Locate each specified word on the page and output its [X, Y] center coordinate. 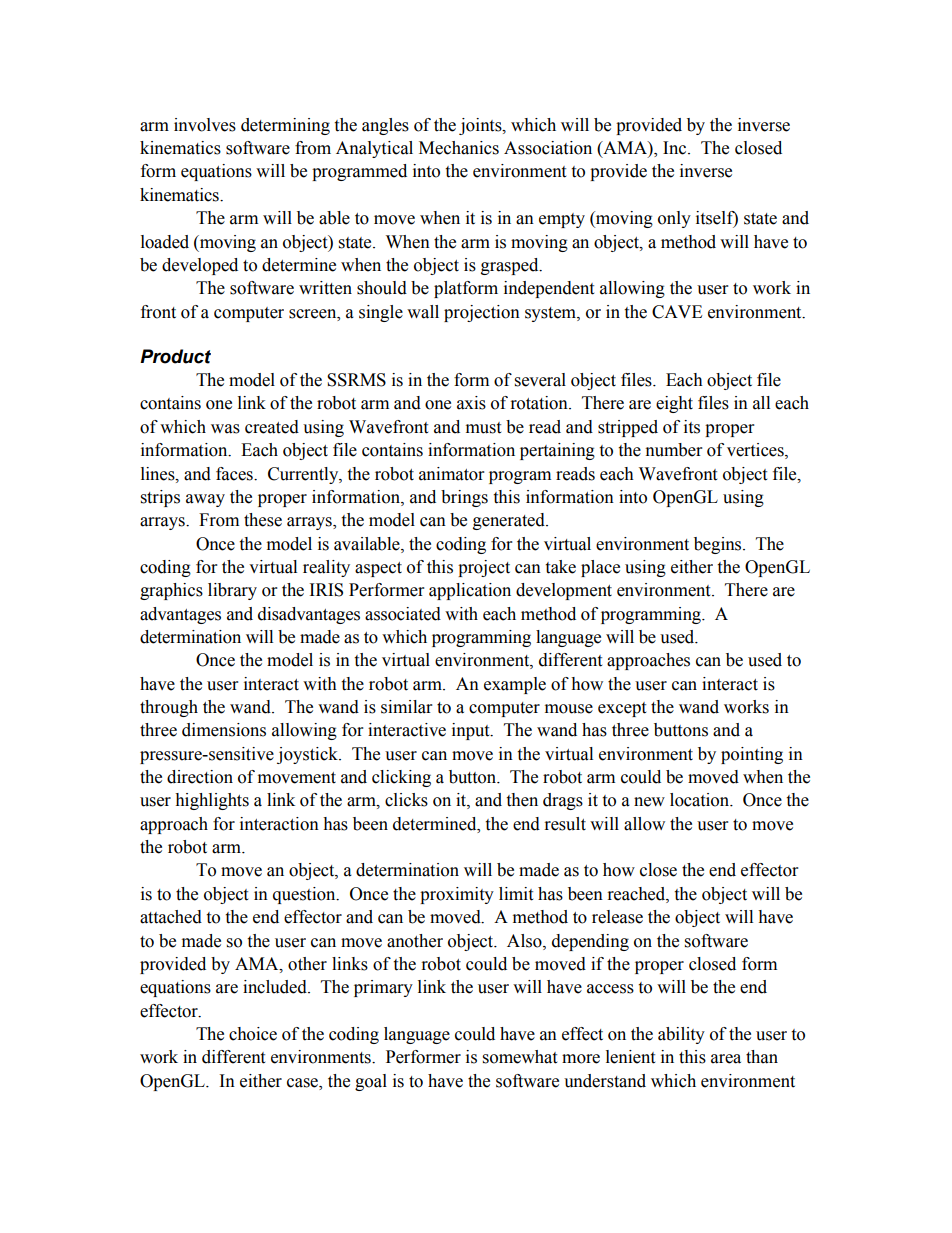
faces [235, 474]
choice [253, 1034]
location [701, 800]
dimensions [224, 730]
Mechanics [459, 148]
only [674, 219]
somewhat [520, 1057]
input [472, 731]
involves [205, 125]
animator [451, 474]
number [674, 450]
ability [681, 1035]
